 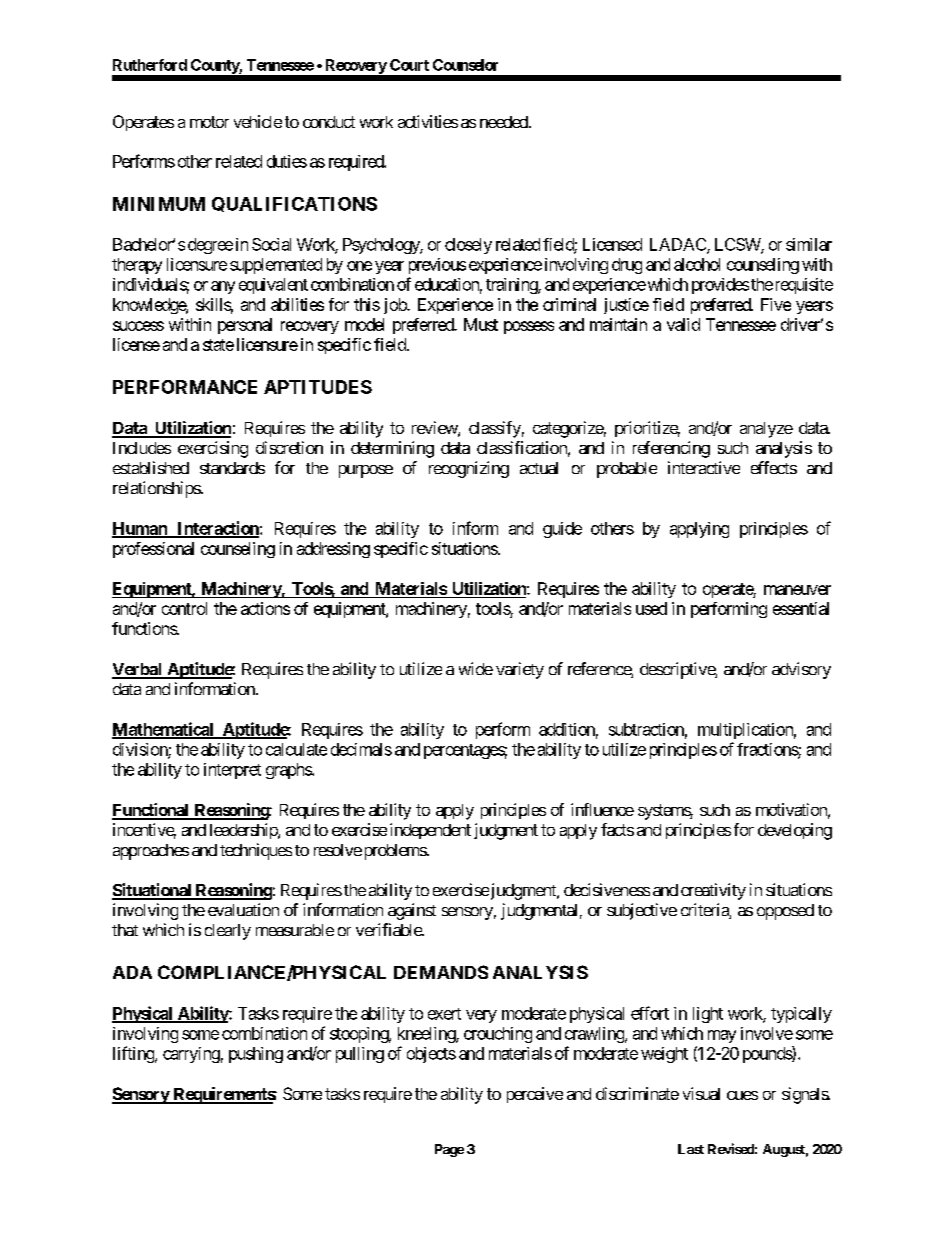 What do you see at coordinates (213, 449) in the document?
I see `exercising` at bounding box center [213, 449].
